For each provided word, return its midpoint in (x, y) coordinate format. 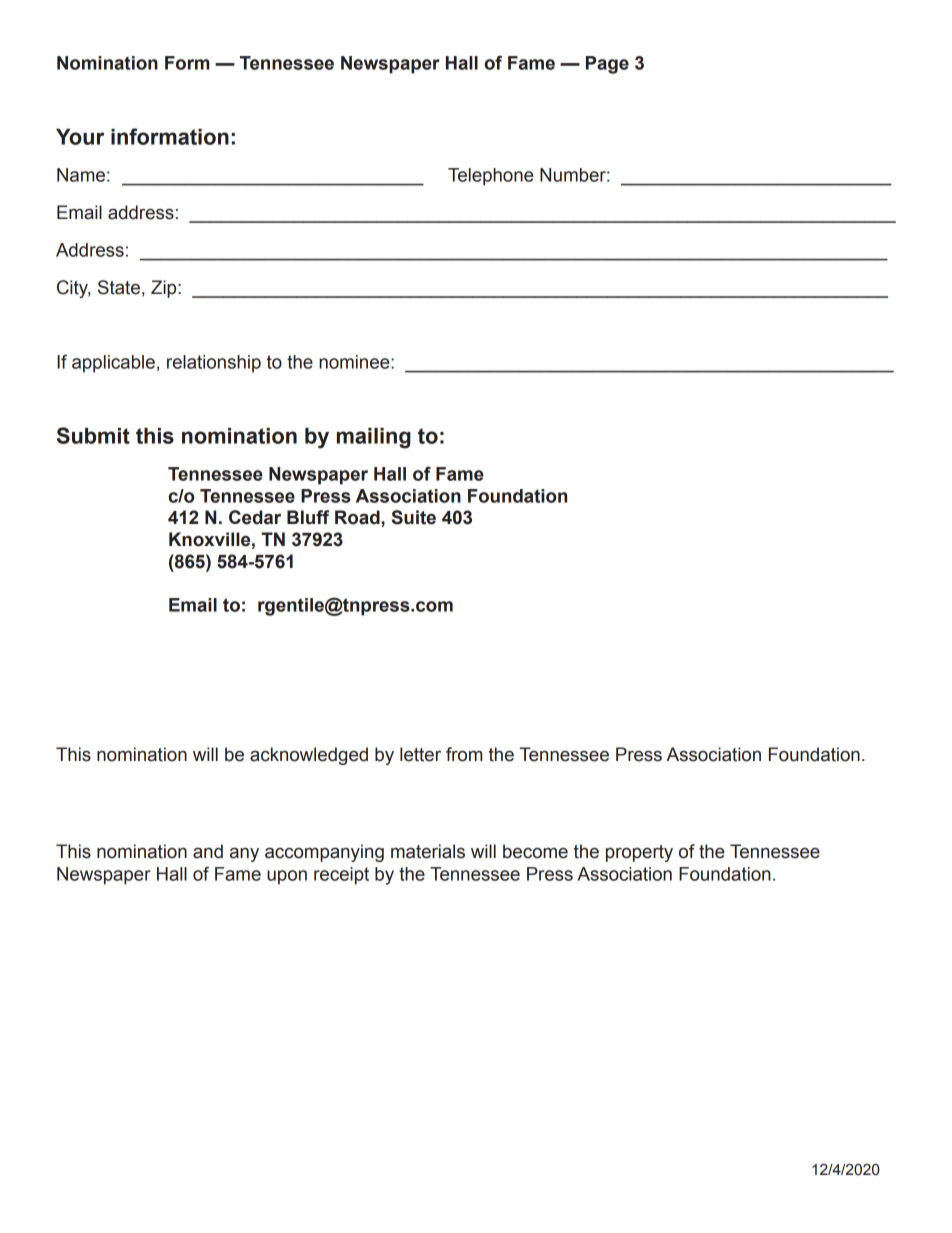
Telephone (491, 177)
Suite (414, 517)
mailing (374, 438)
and (208, 851)
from (464, 754)
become (535, 851)
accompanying (324, 853)
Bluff (308, 517)
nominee (355, 362)
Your (80, 137)
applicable (113, 364)
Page (607, 65)
